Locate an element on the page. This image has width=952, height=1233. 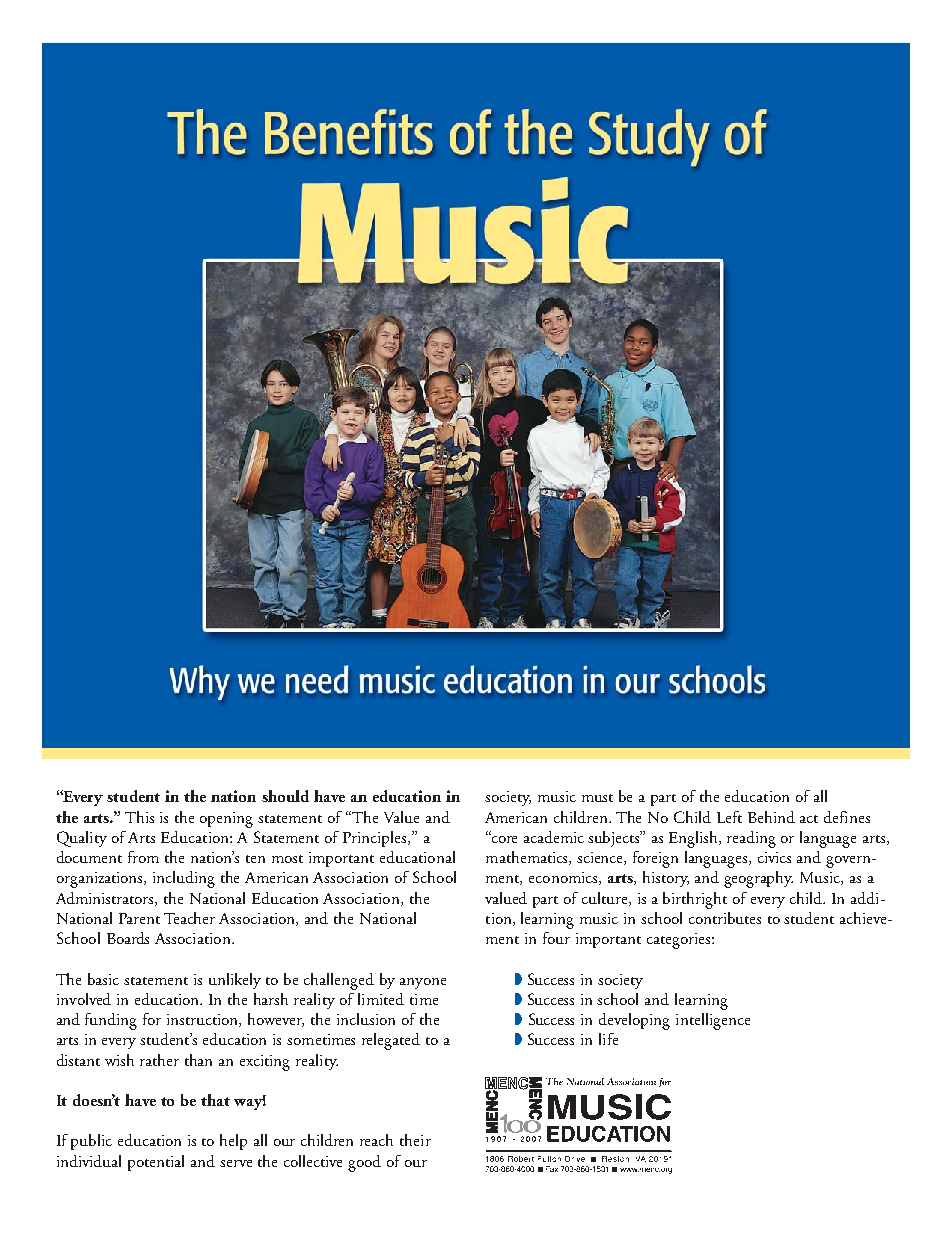
that is located at coordinates (215, 1100).
